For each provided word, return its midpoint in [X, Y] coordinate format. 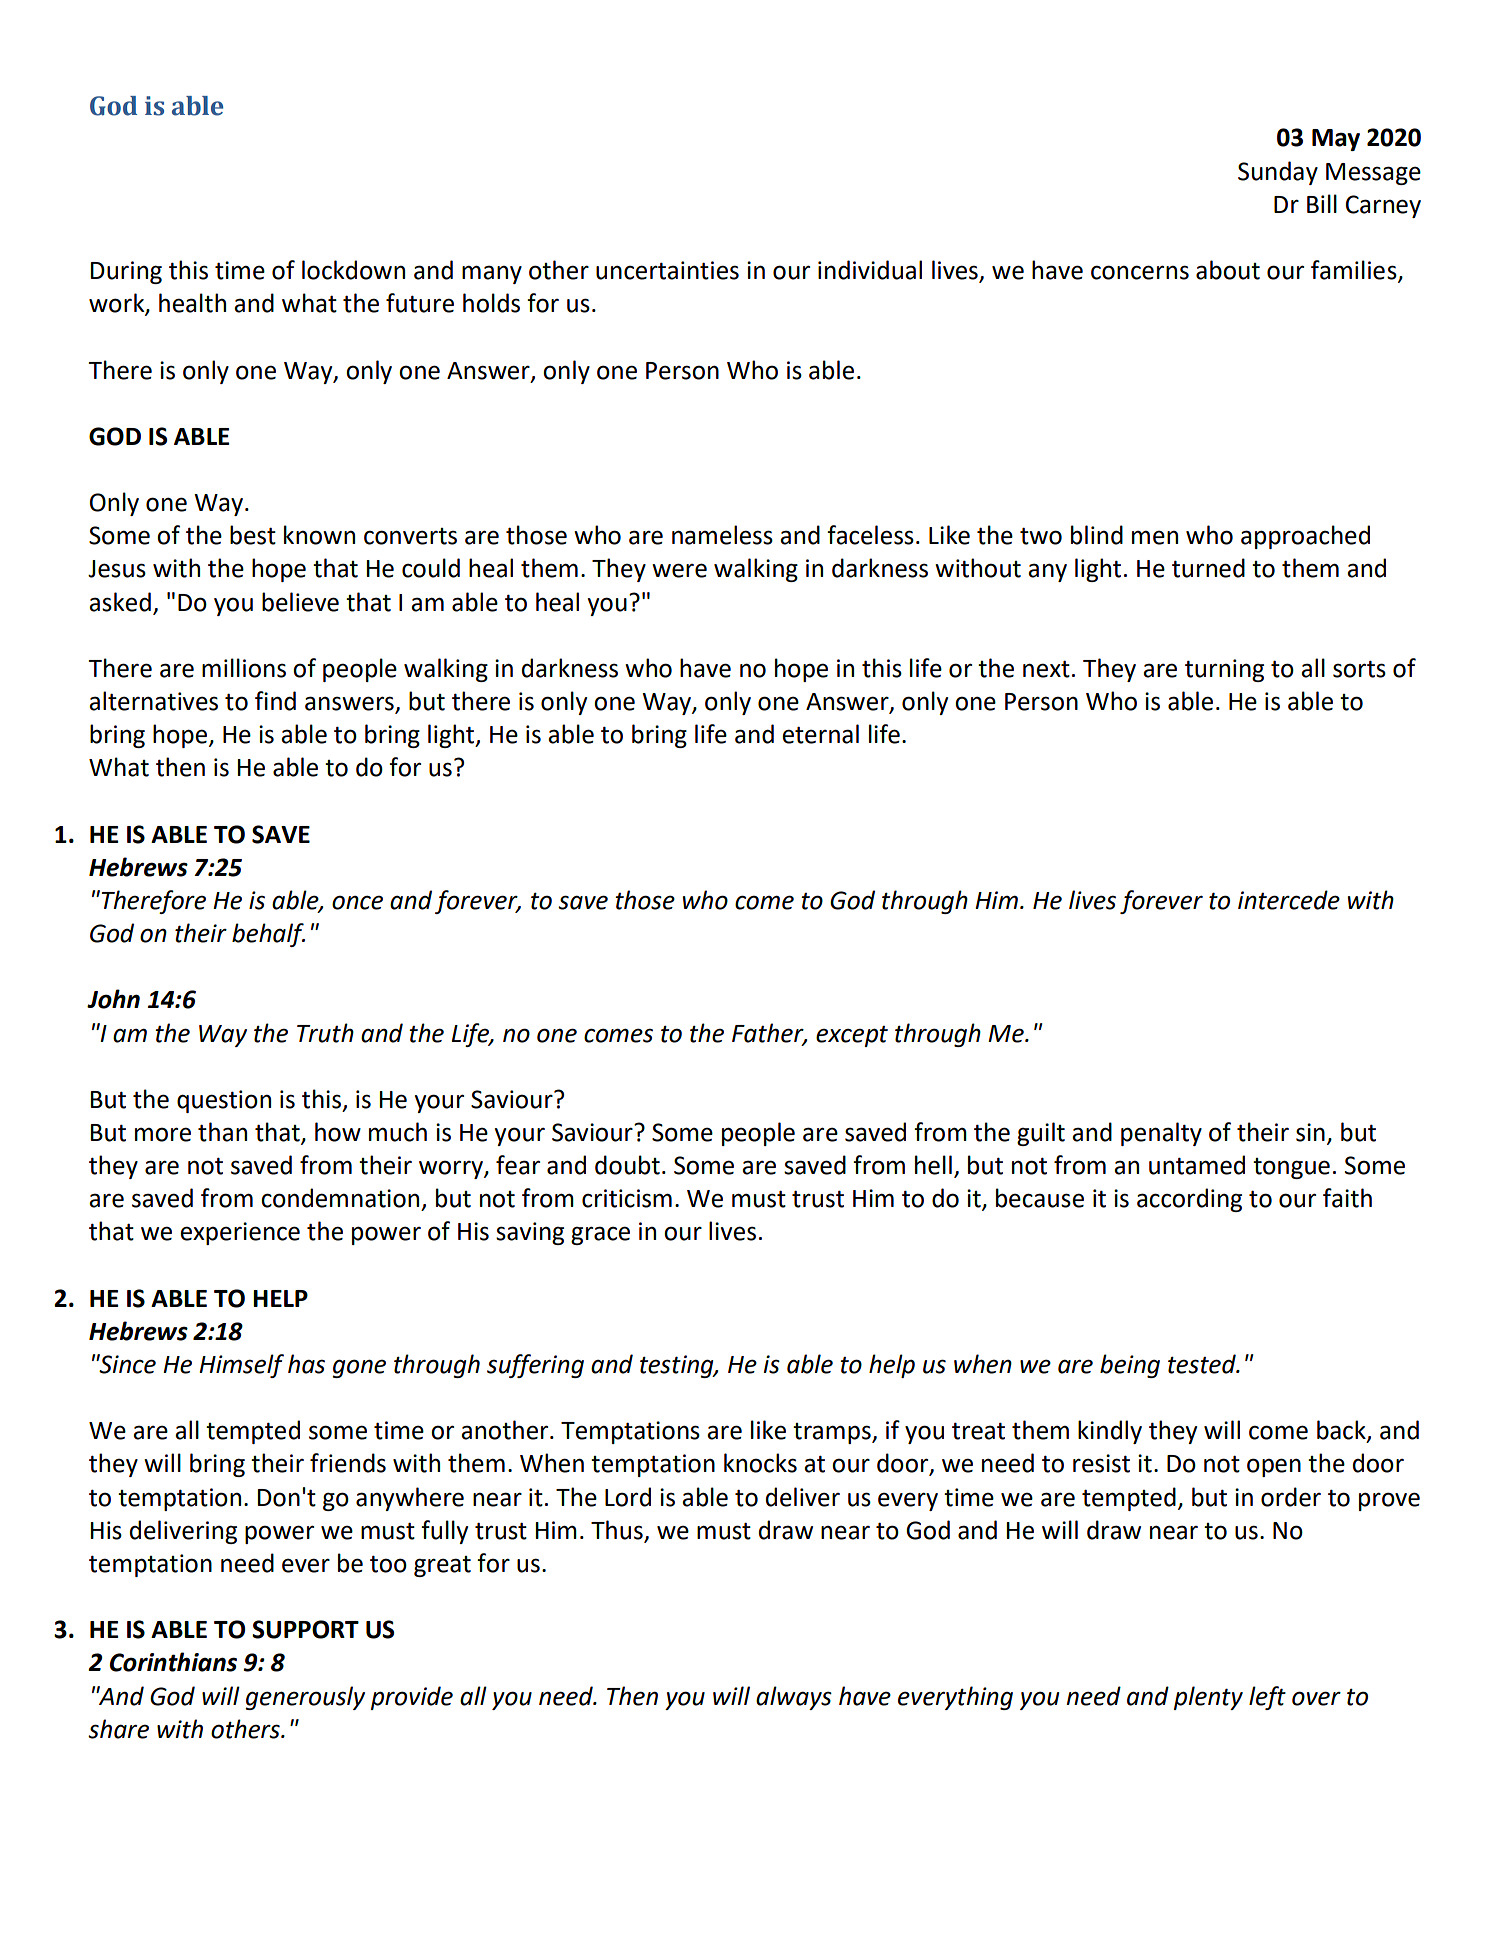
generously [305, 1698]
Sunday [1278, 173]
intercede [1289, 900]
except [852, 1036]
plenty [1208, 1698]
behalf [268, 935]
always [794, 1698]
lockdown [353, 270]
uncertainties [667, 270]
